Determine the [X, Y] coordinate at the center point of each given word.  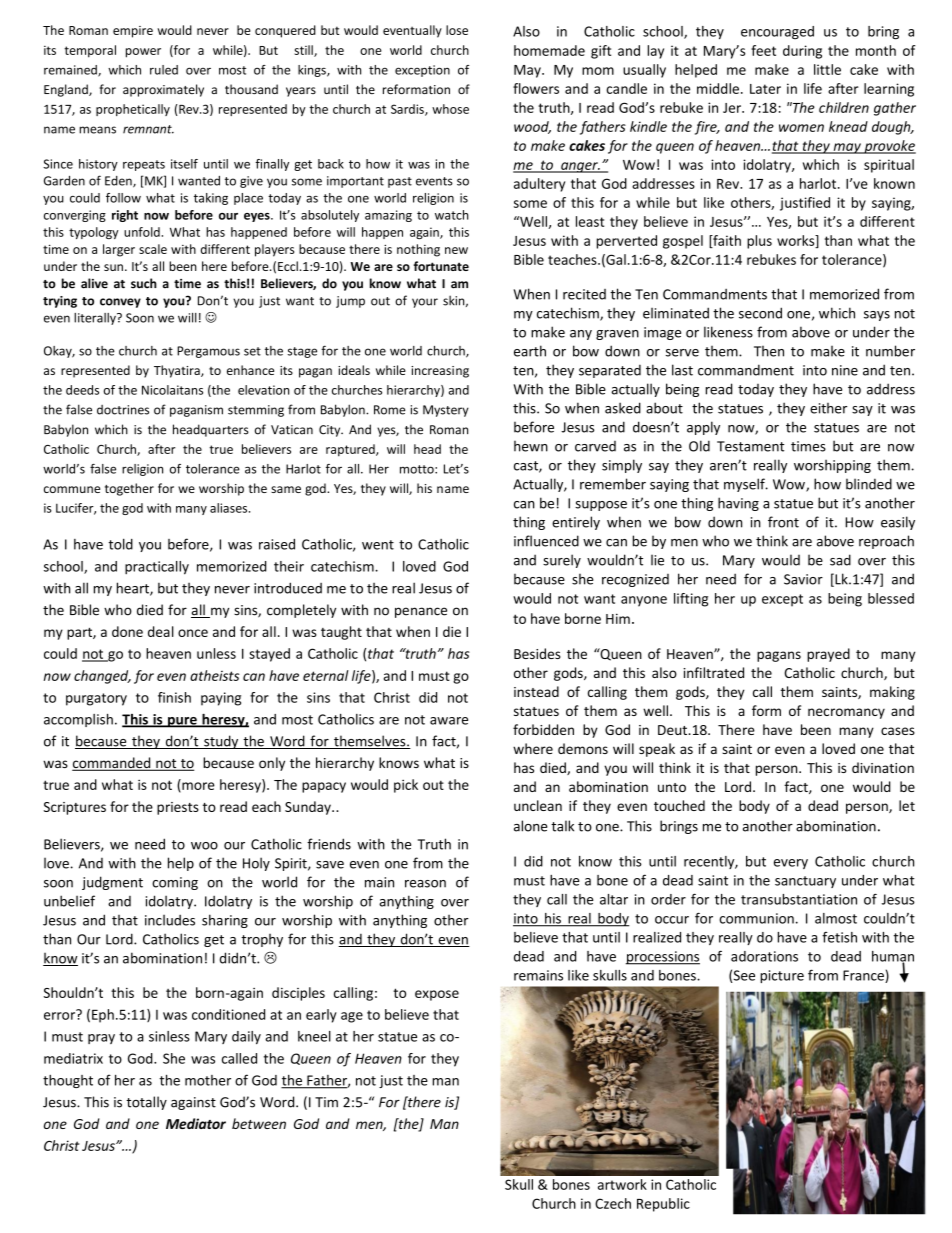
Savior [803, 579]
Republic [663, 1205]
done [127, 631]
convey [120, 303]
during [802, 52]
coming [175, 883]
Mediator [196, 1123]
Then [769, 351]
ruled [164, 70]
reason [425, 884]
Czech [613, 1203]
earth [530, 351]
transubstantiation [799, 899]
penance [421, 612]
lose [457, 30]
